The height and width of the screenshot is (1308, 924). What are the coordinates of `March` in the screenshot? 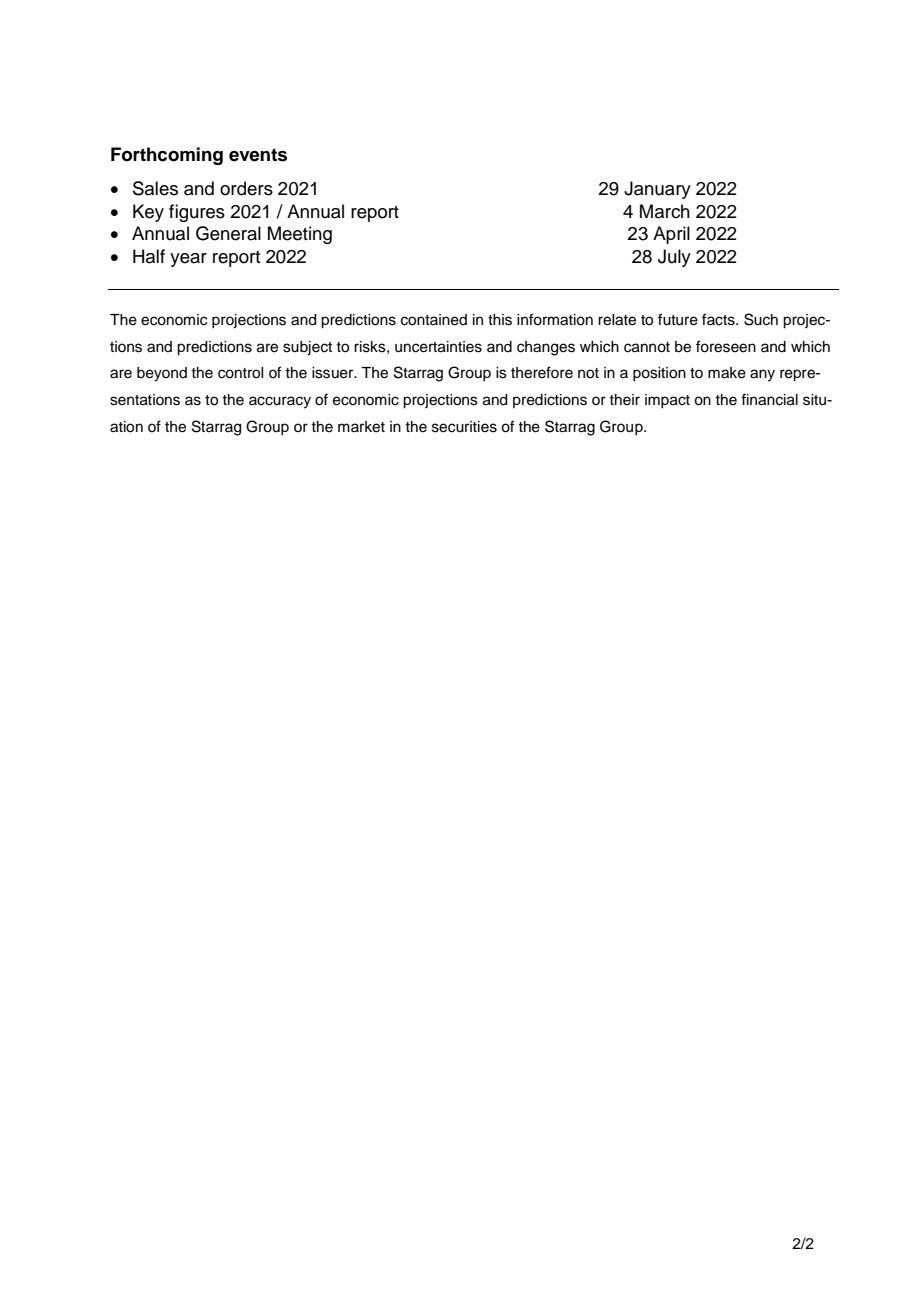 It's located at (665, 211).
